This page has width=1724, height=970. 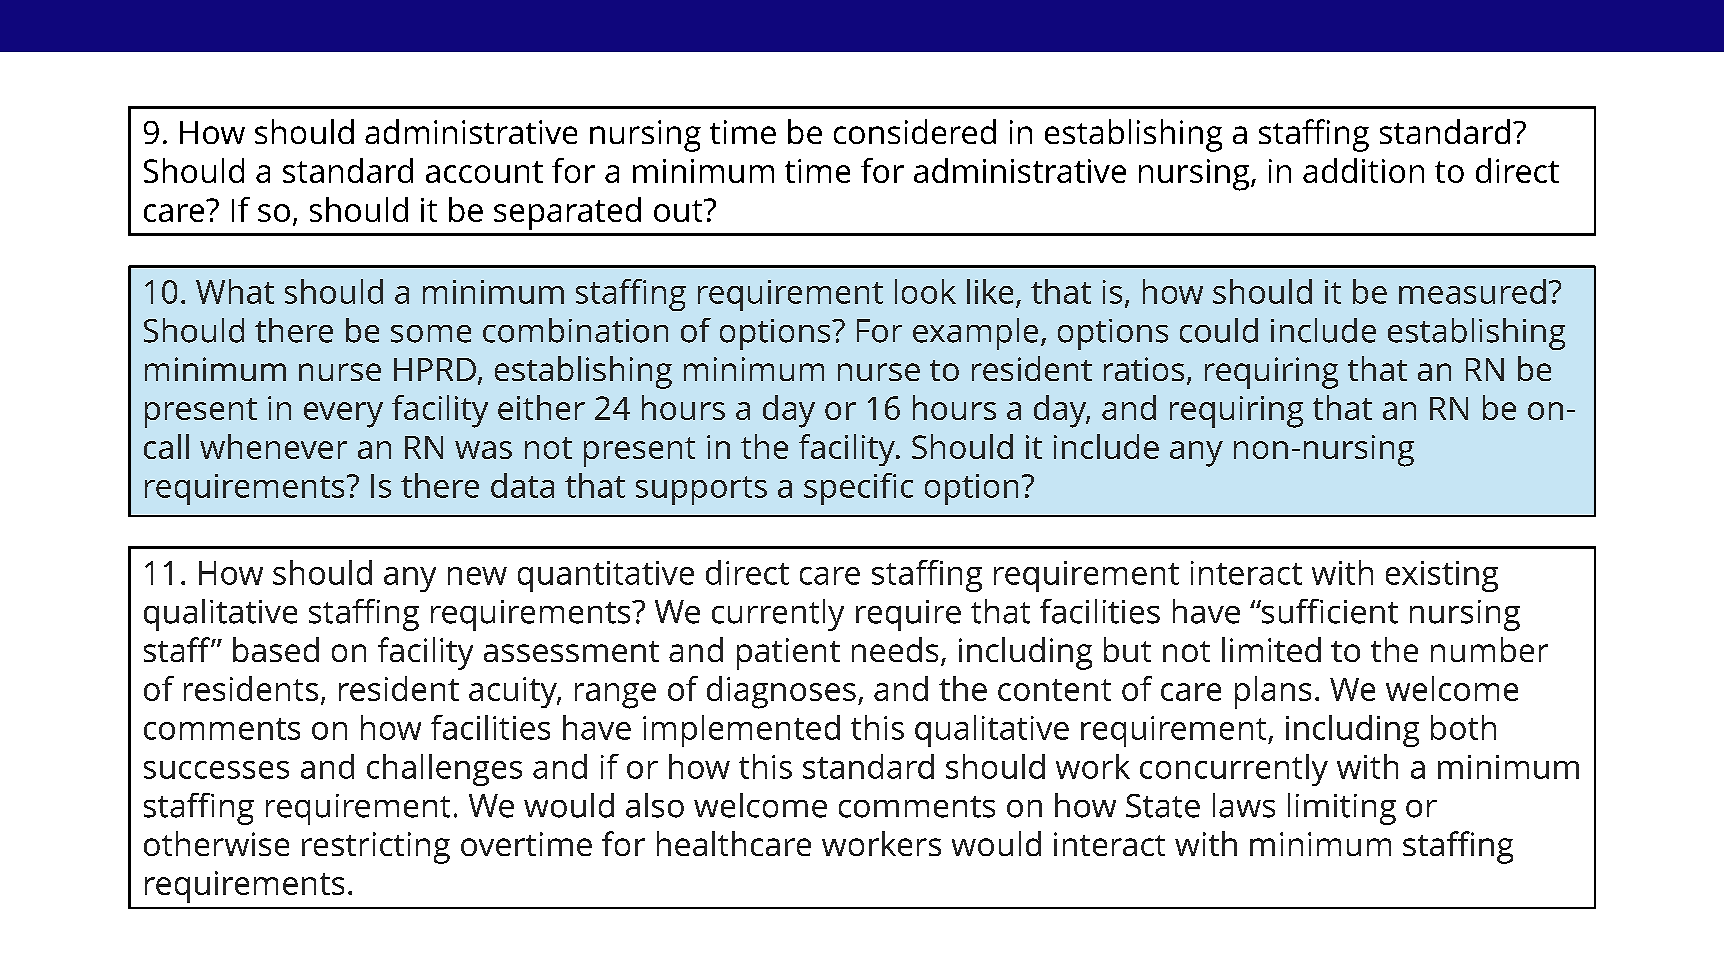 I want to click on specific, so click(x=858, y=489).
